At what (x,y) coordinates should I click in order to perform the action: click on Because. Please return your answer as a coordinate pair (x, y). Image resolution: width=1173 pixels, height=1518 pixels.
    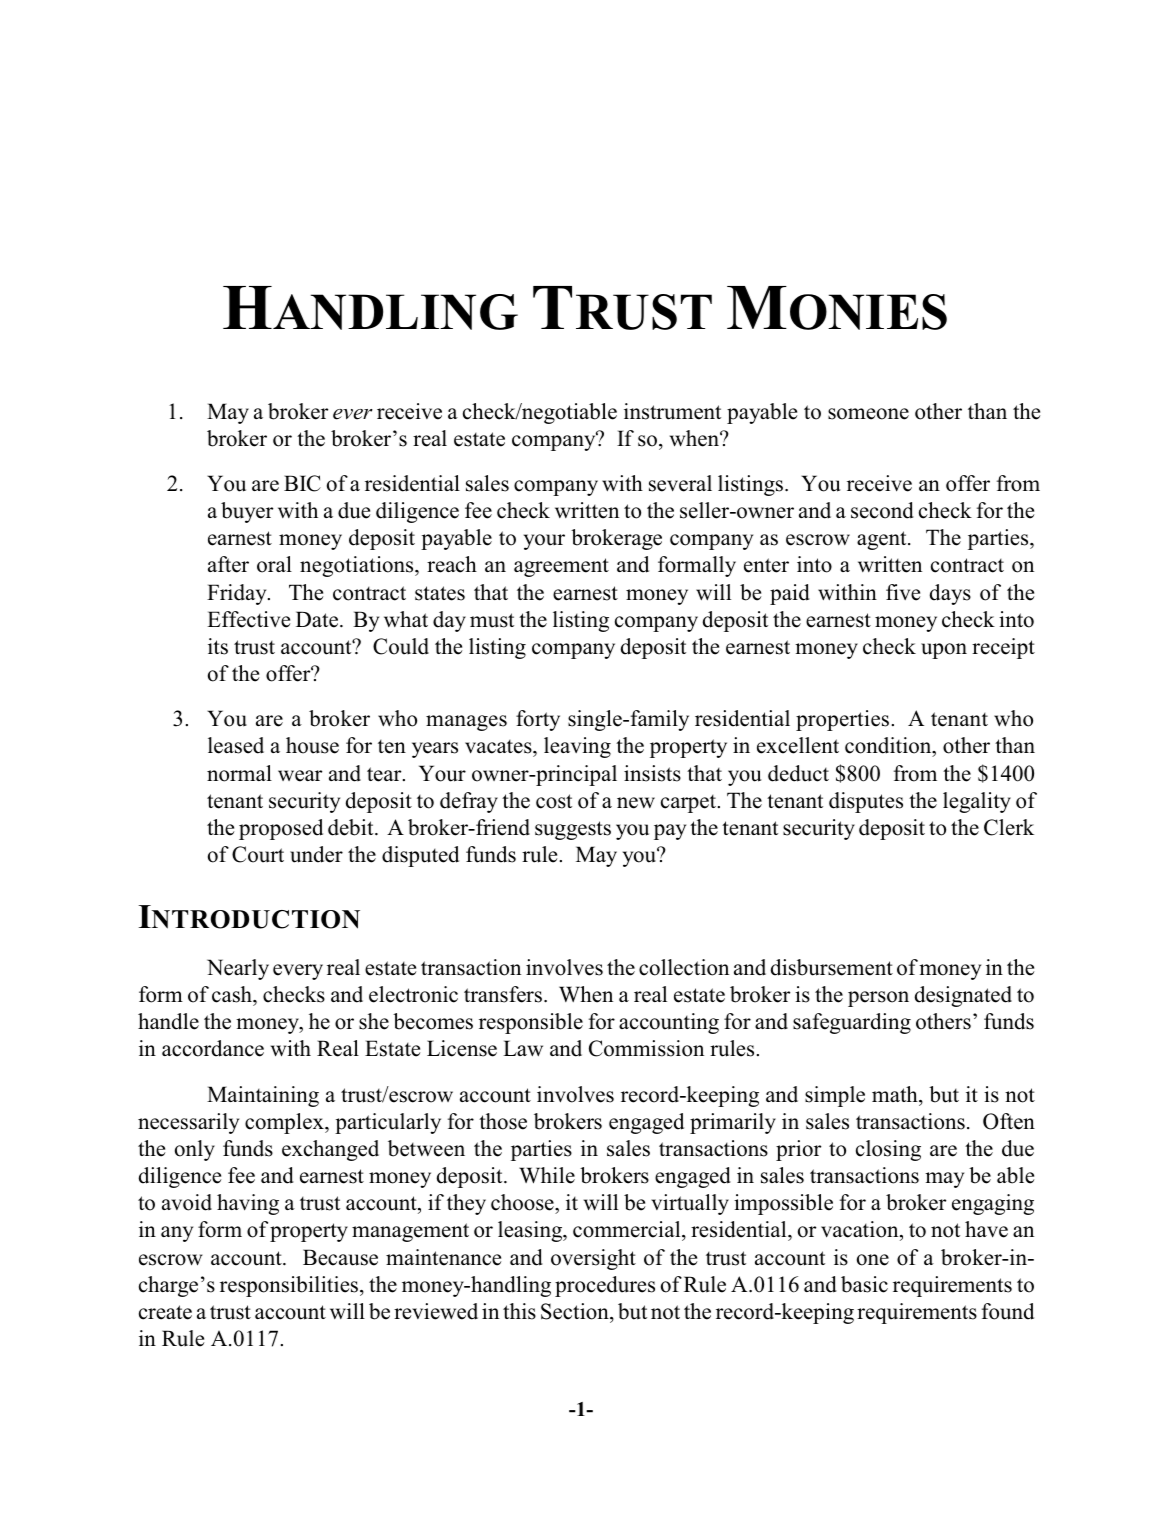
    Looking at the image, I should click on (340, 1257).
